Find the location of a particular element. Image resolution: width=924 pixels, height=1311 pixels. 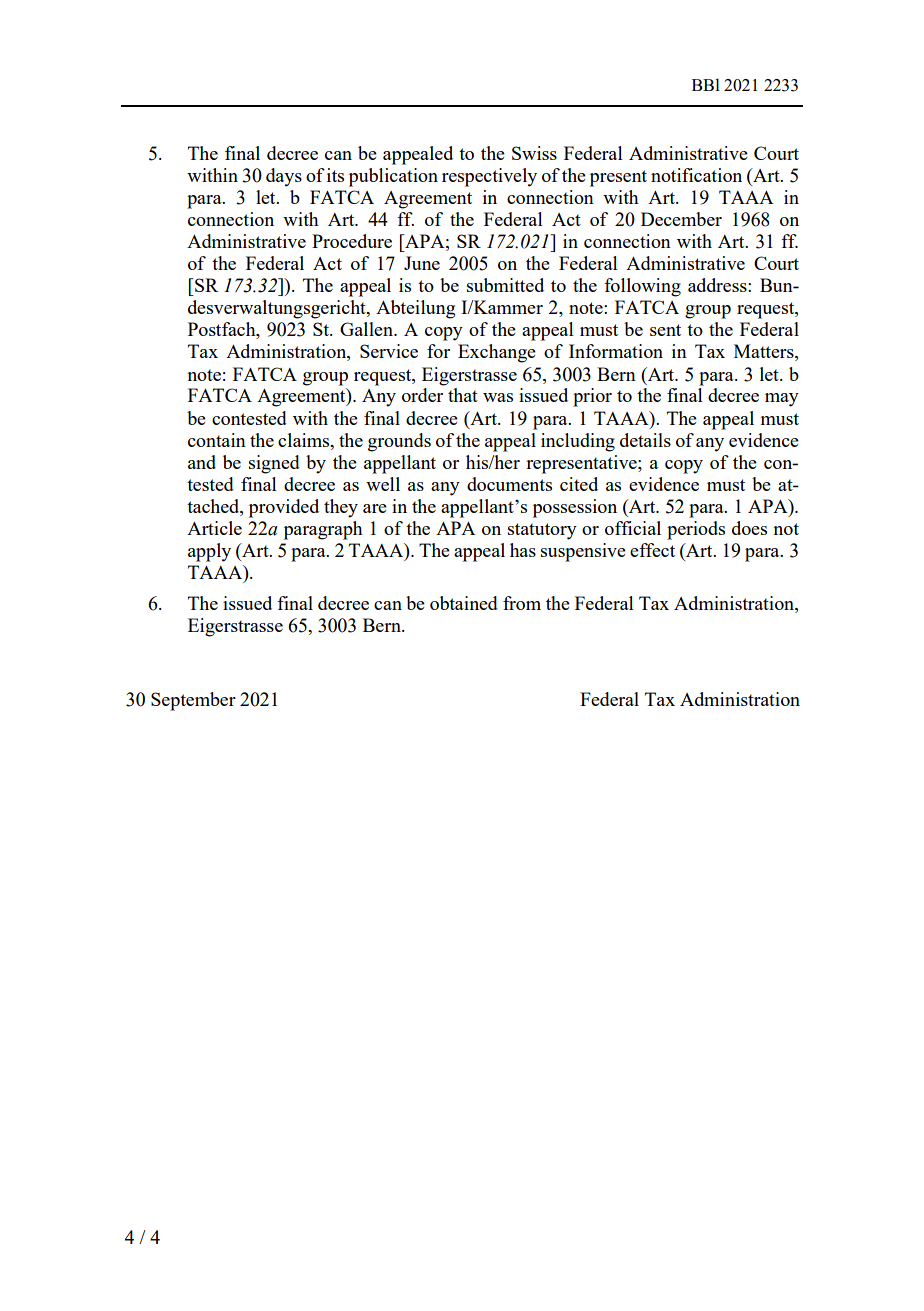

respectively is located at coordinates (489, 177).
